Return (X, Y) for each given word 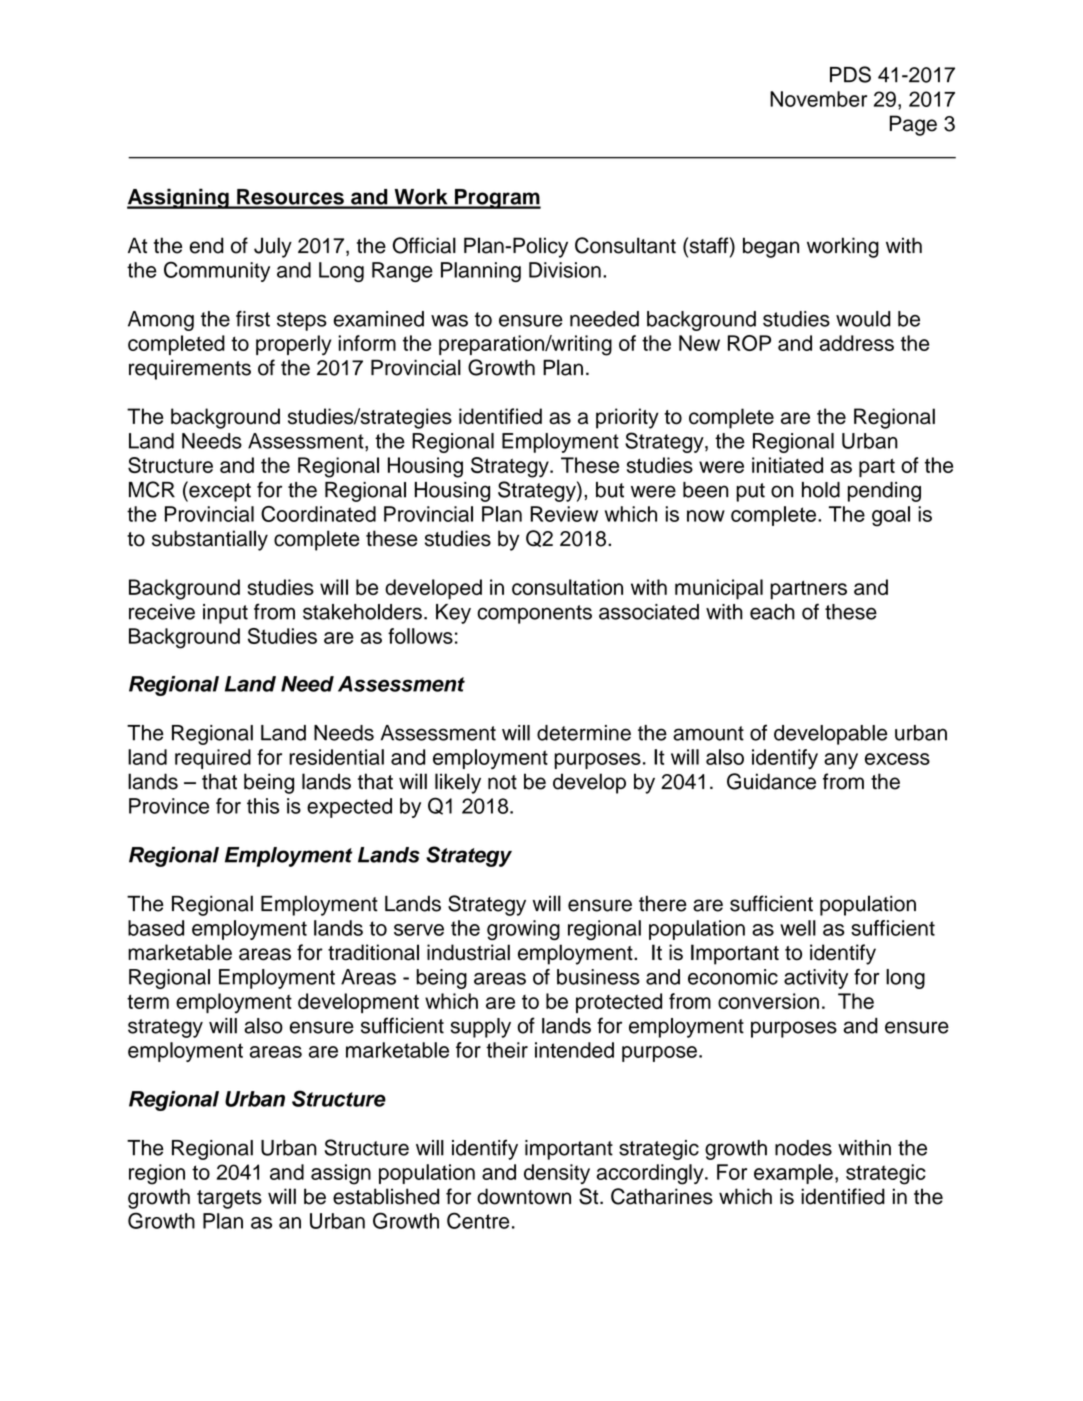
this (263, 806)
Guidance (771, 781)
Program (497, 199)
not (502, 782)
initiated (787, 465)
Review (564, 514)
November (818, 99)
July (273, 247)
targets (229, 1199)
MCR (152, 489)
